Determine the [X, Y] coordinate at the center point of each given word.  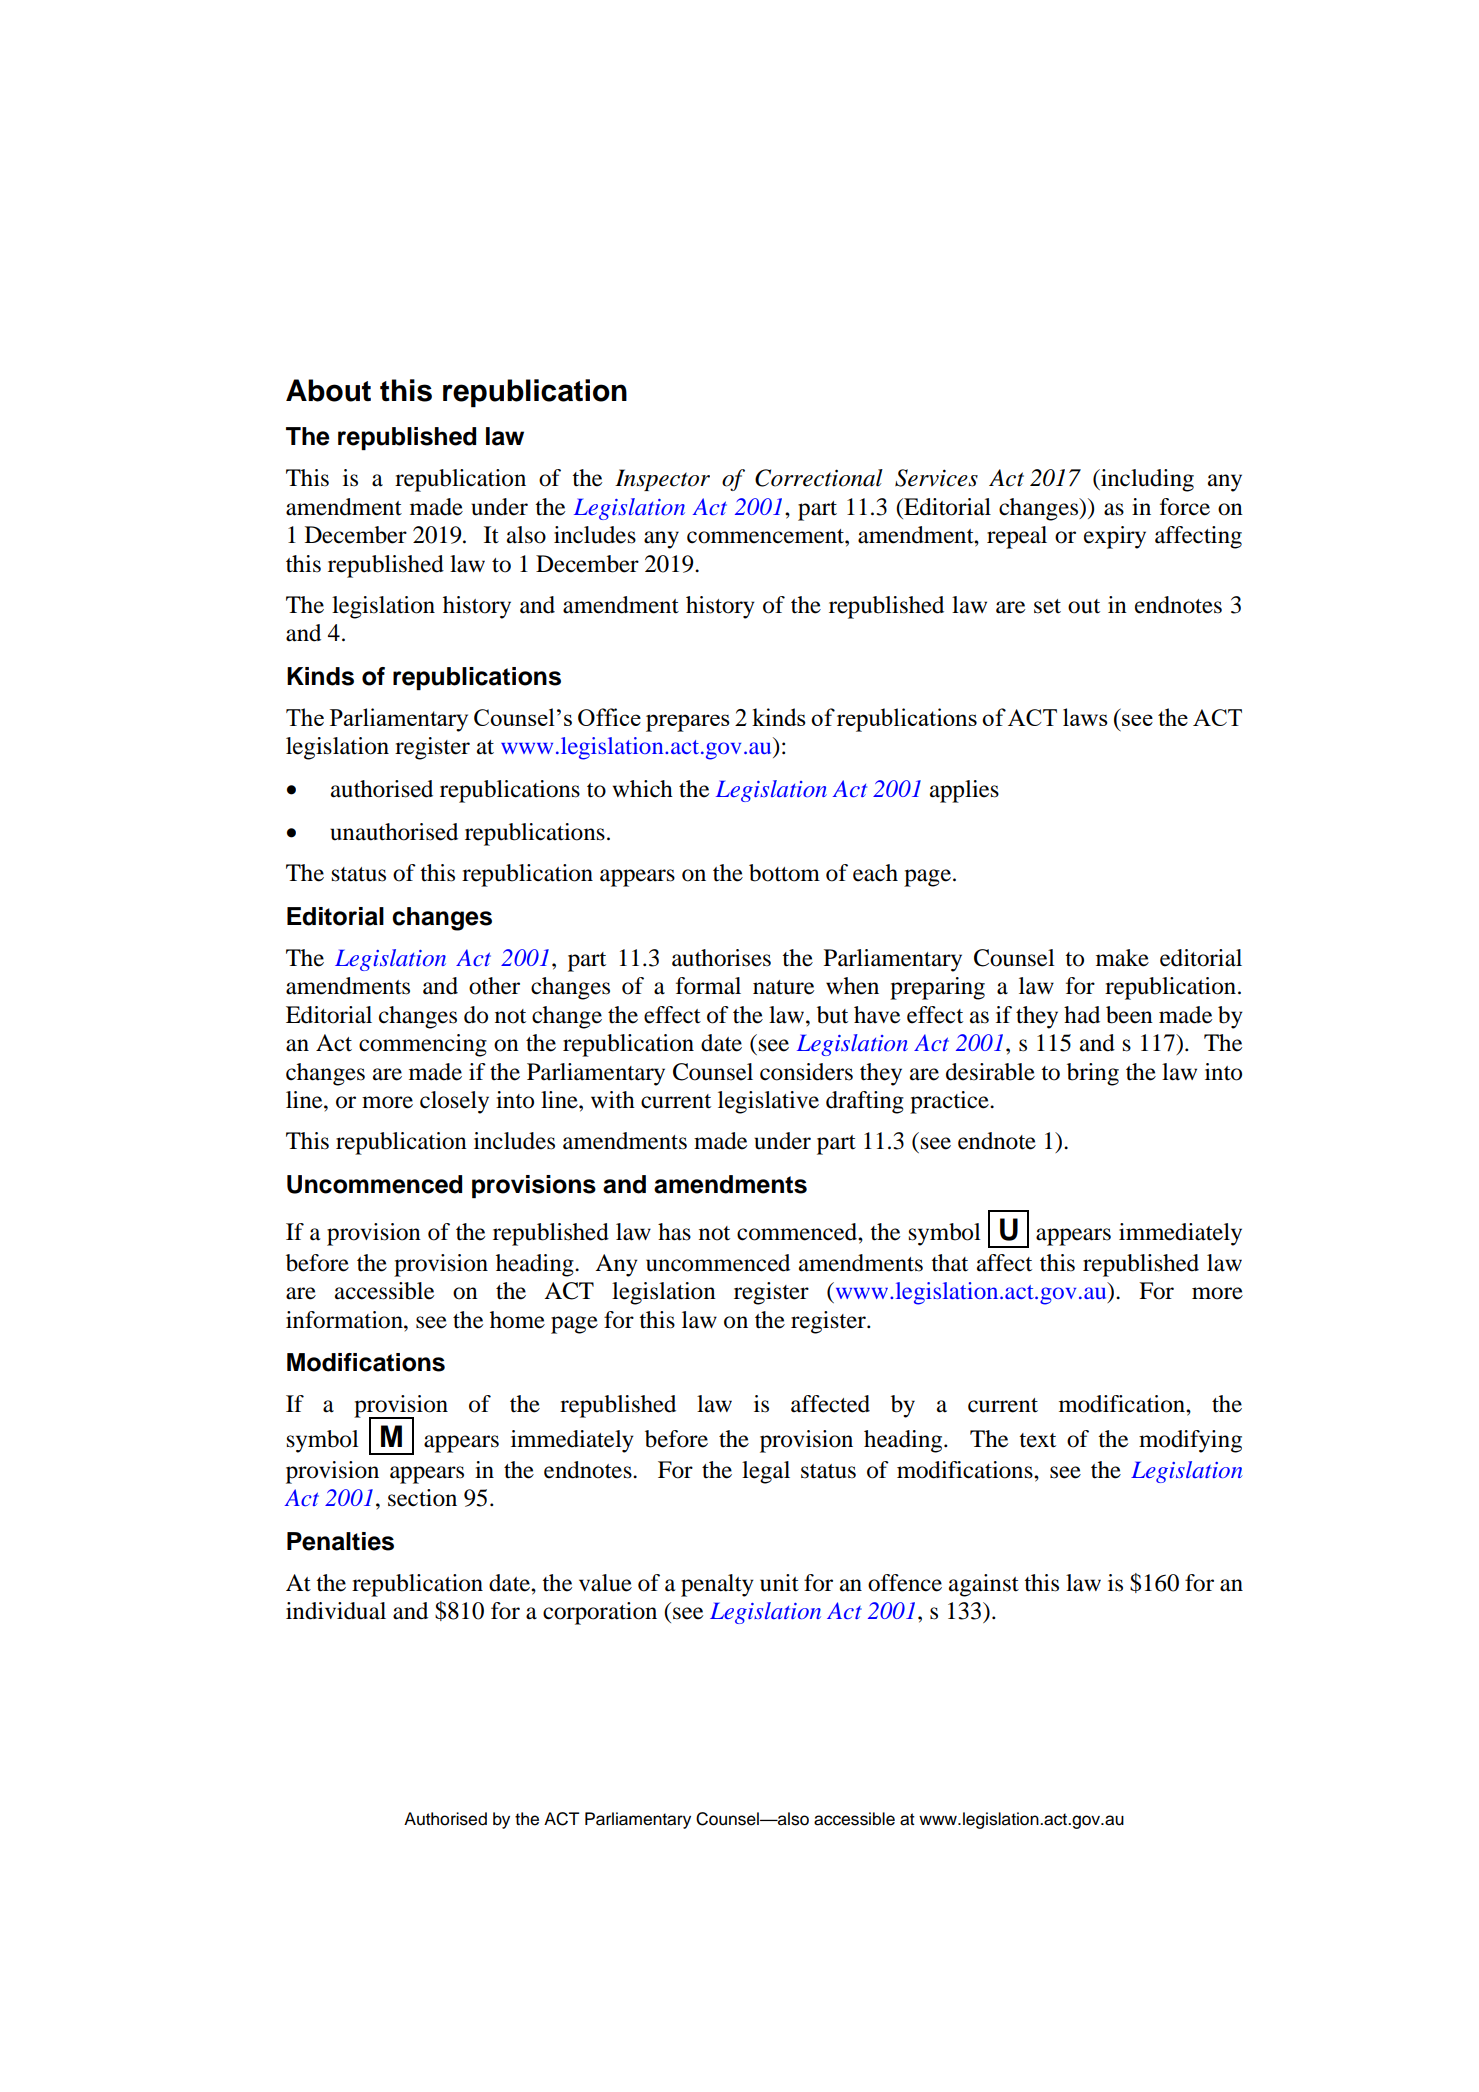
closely [454, 1102]
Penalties [340, 1541]
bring [1093, 1074]
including [1146, 480]
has [674, 1232]
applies [964, 791]
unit [779, 1583]
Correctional [819, 478]
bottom [784, 873]
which [642, 788]
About [328, 390]
